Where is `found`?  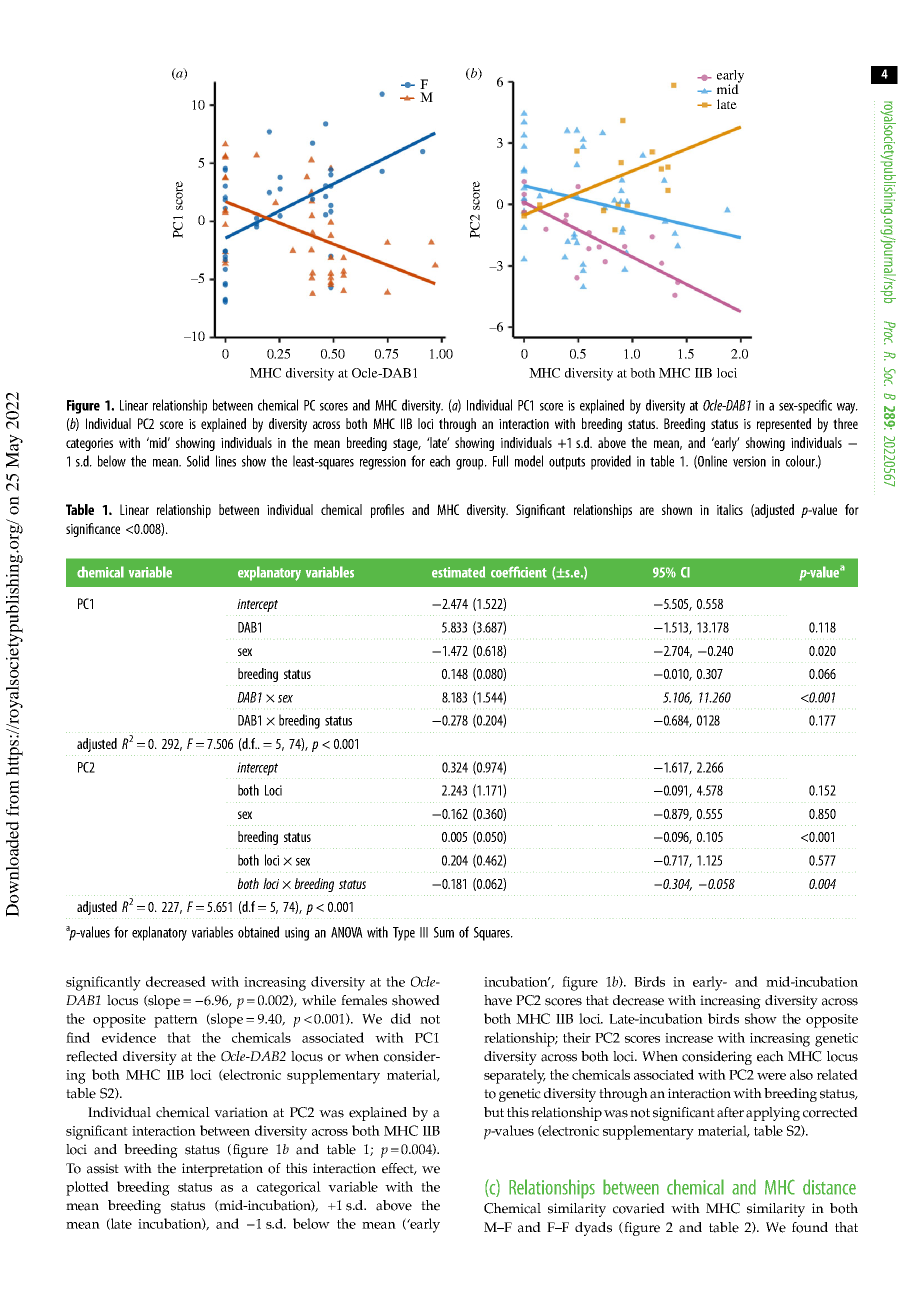 found is located at coordinates (810, 1227).
